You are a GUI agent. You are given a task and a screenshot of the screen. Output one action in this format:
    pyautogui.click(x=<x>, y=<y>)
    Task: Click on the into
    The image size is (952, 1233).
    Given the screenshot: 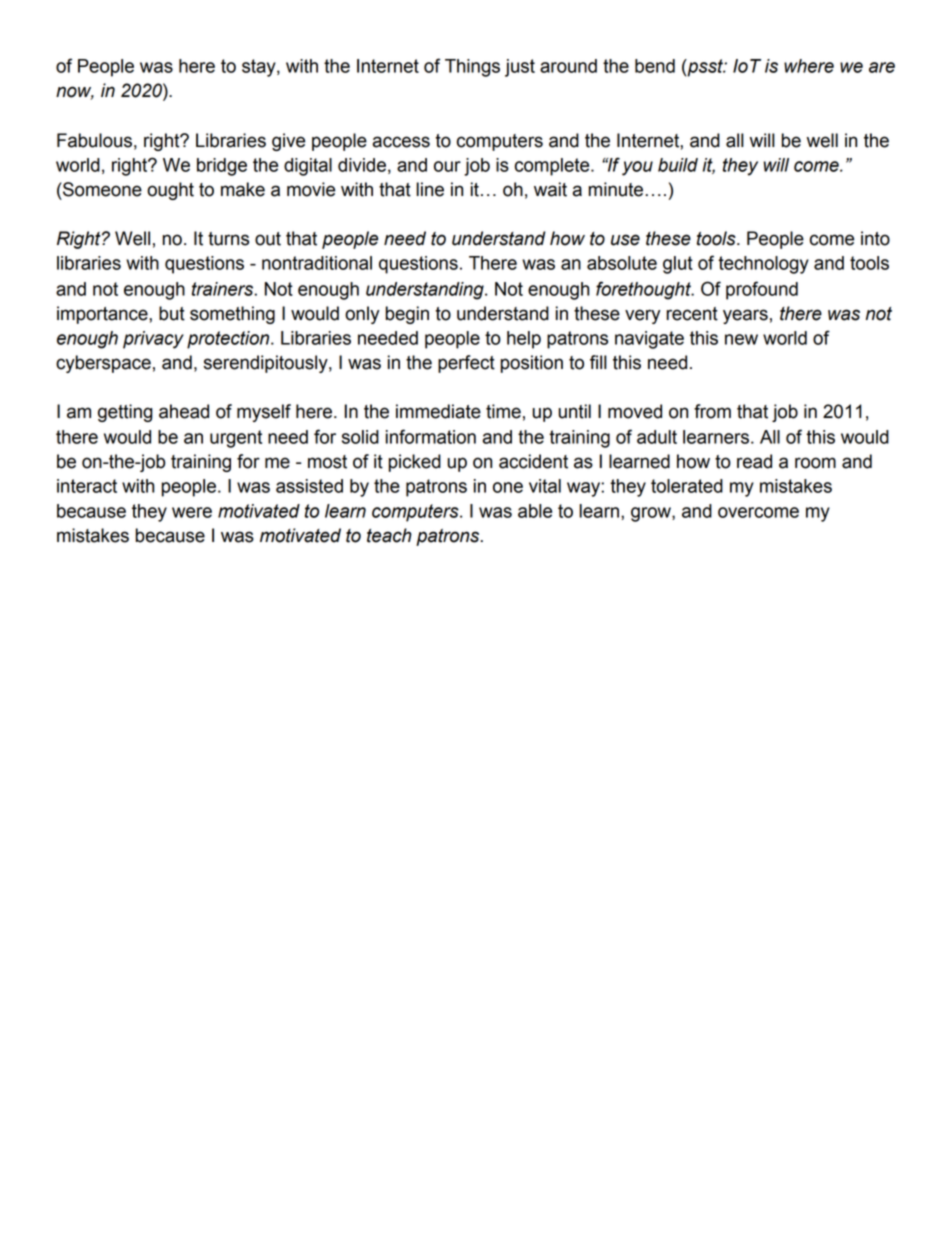 What is the action you would take?
    pyautogui.click(x=875, y=238)
